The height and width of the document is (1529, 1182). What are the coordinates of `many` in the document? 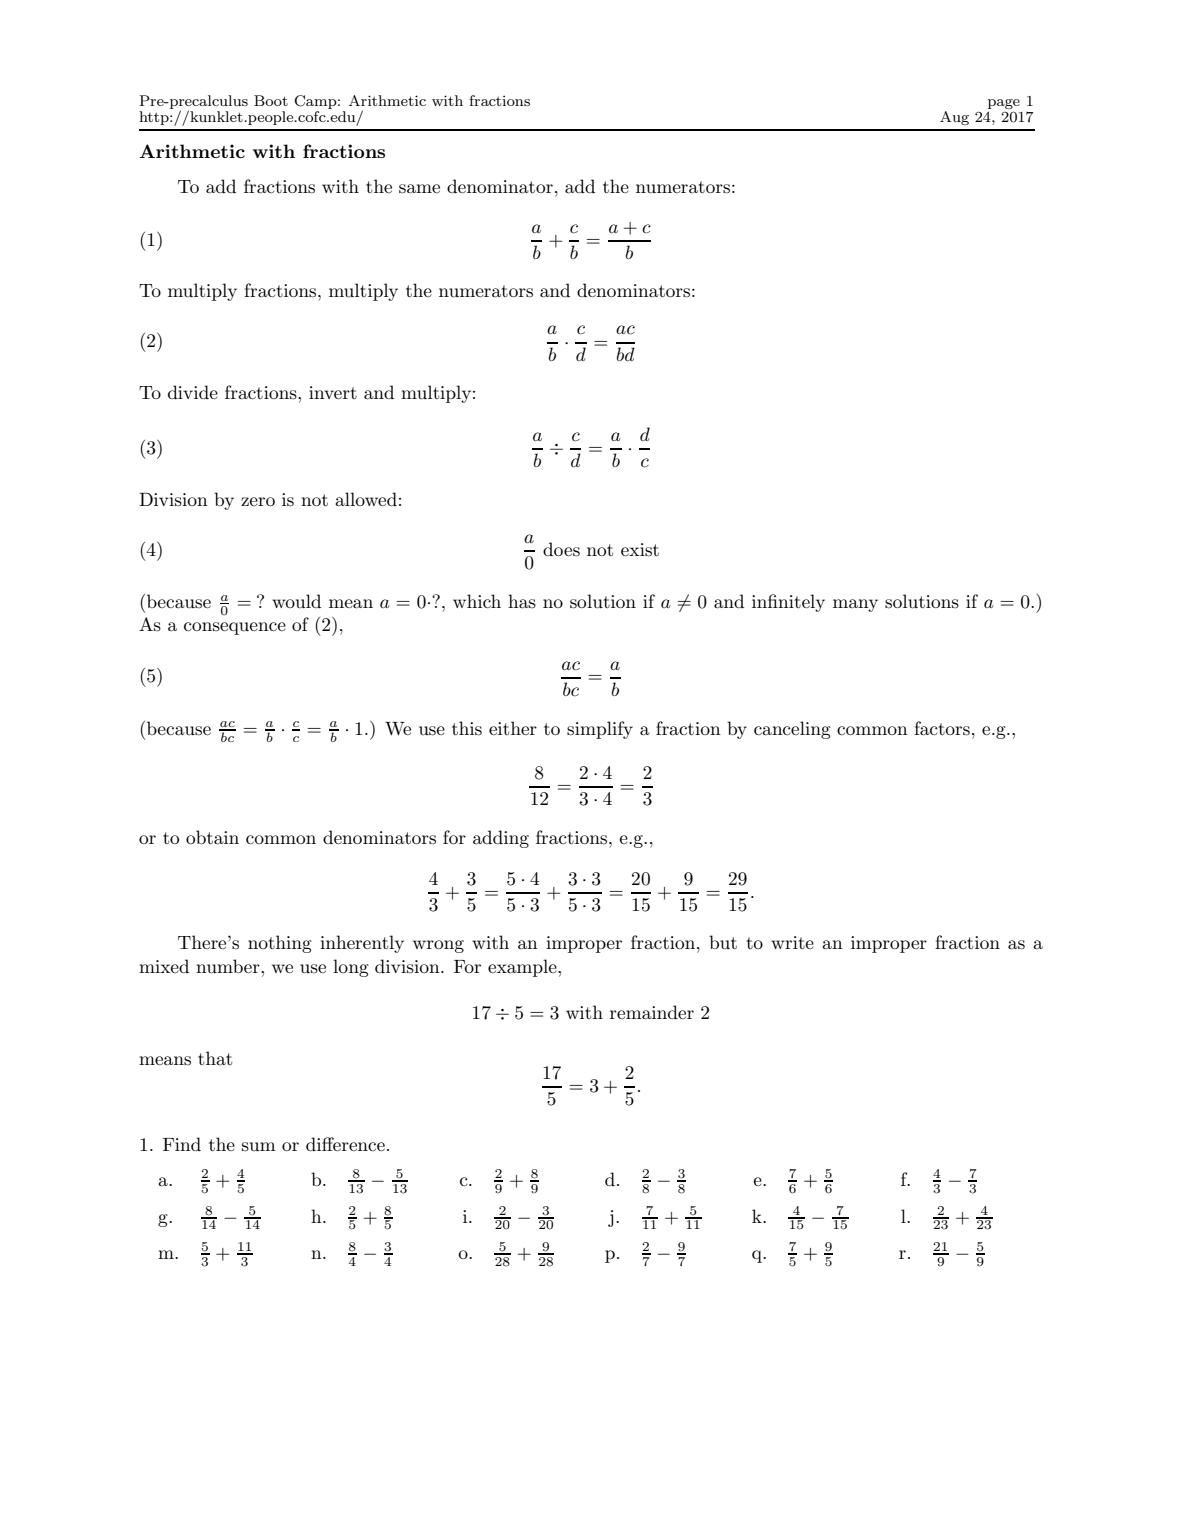 It's located at (855, 605).
